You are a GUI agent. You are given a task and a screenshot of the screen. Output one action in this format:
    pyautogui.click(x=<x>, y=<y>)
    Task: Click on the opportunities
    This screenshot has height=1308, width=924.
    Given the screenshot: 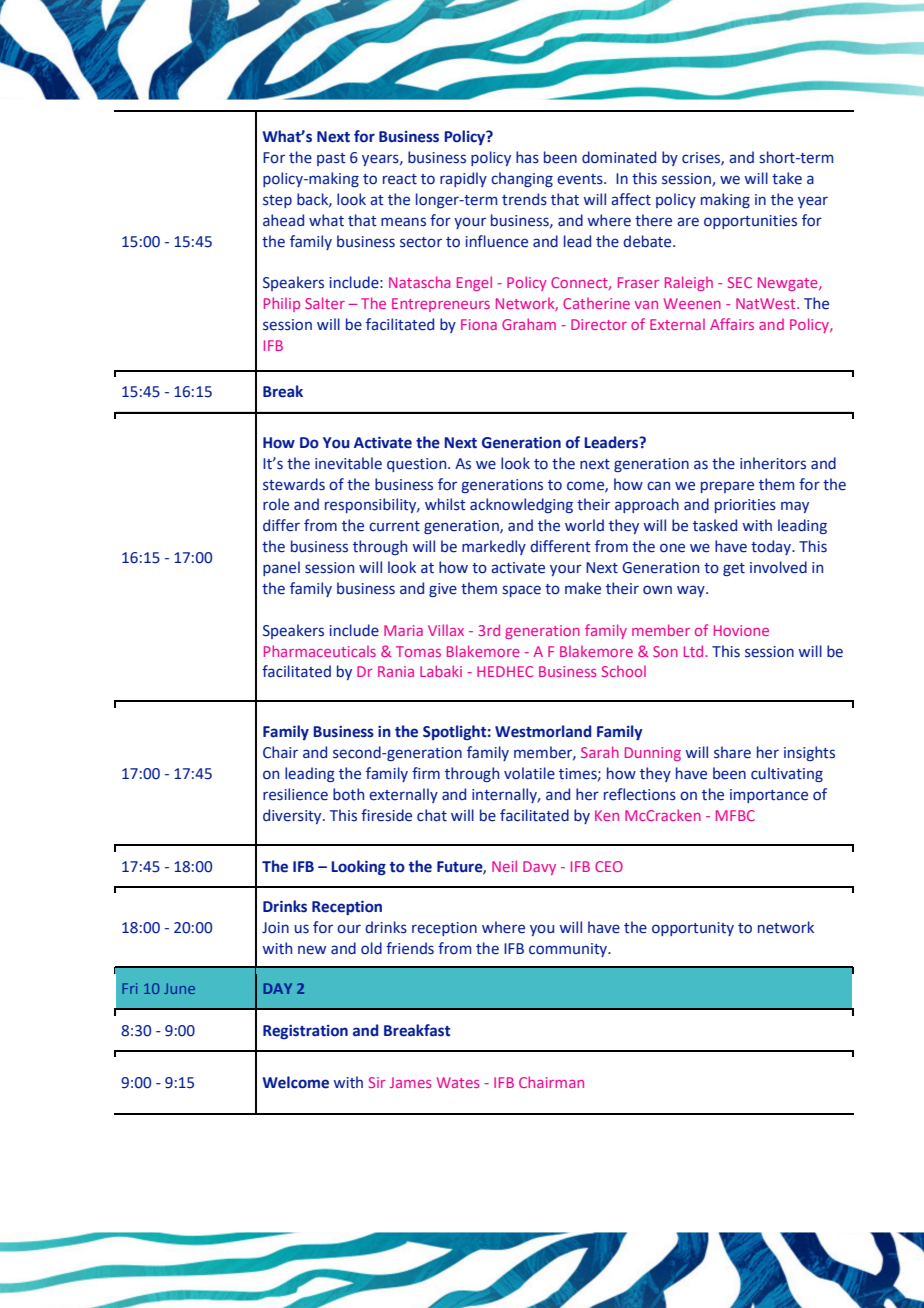 What is the action you would take?
    pyautogui.click(x=750, y=222)
